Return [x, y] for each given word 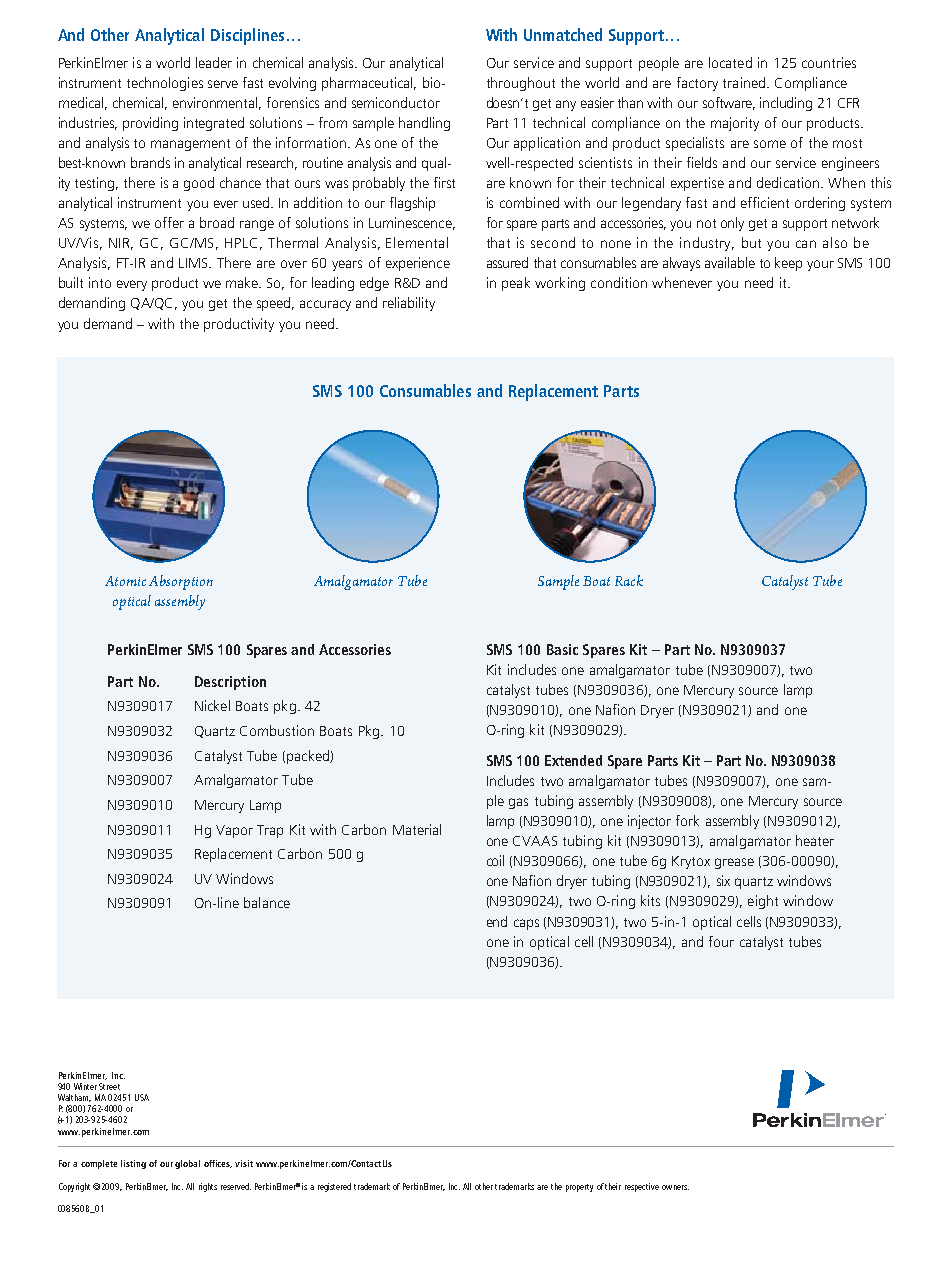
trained [745, 82]
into [100, 282]
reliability [409, 304]
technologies [165, 84]
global [187, 1164]
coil [495, 860]
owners [675, 1187]
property [579, 1188]
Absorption [181, 582]
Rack [629, 580]
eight [763, 902]
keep [788, 264]
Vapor [234, 831]
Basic [562, 649]
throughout [521, 84]
